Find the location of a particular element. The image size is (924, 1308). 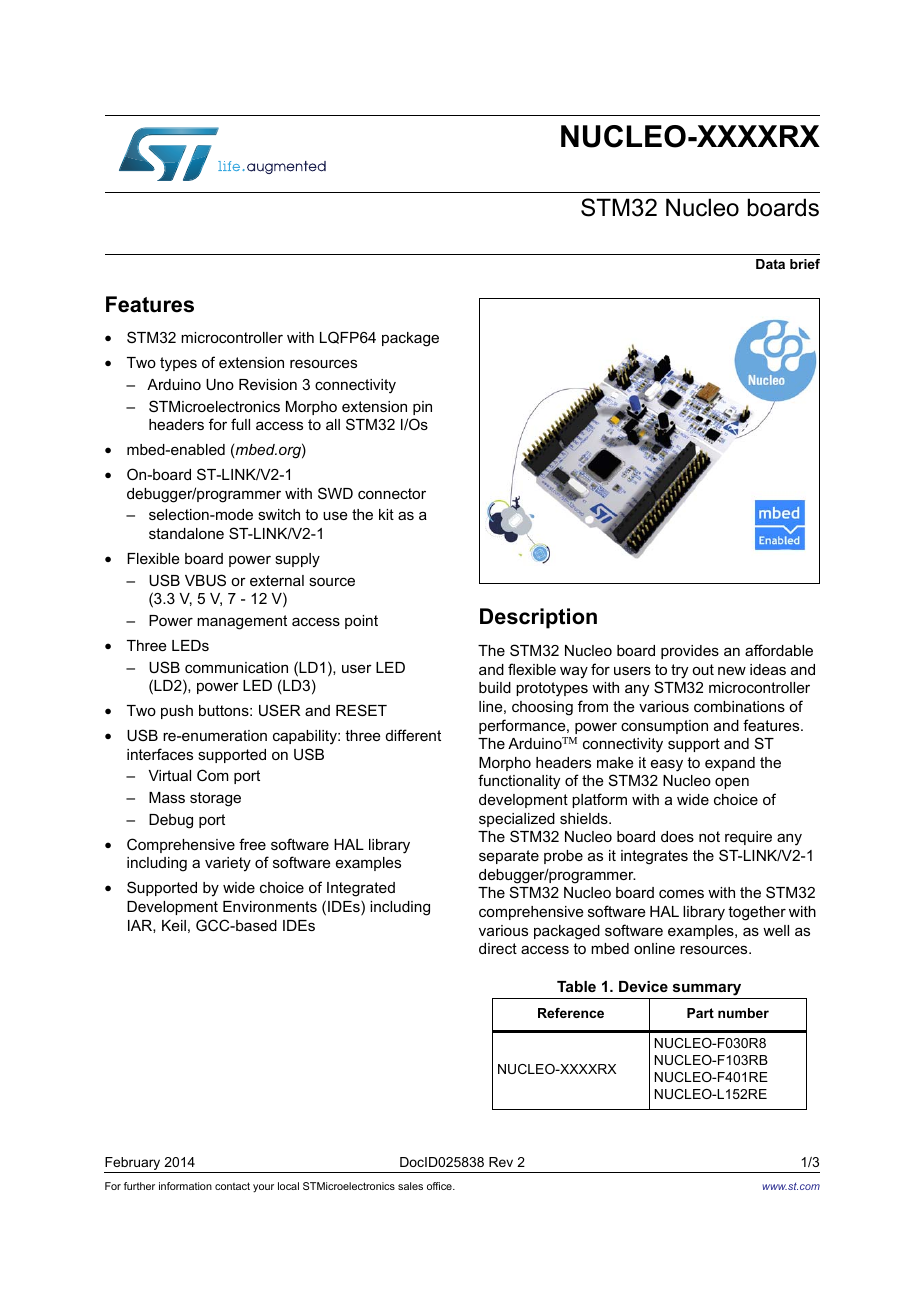

Uno is located at coordinates (220, 384).
